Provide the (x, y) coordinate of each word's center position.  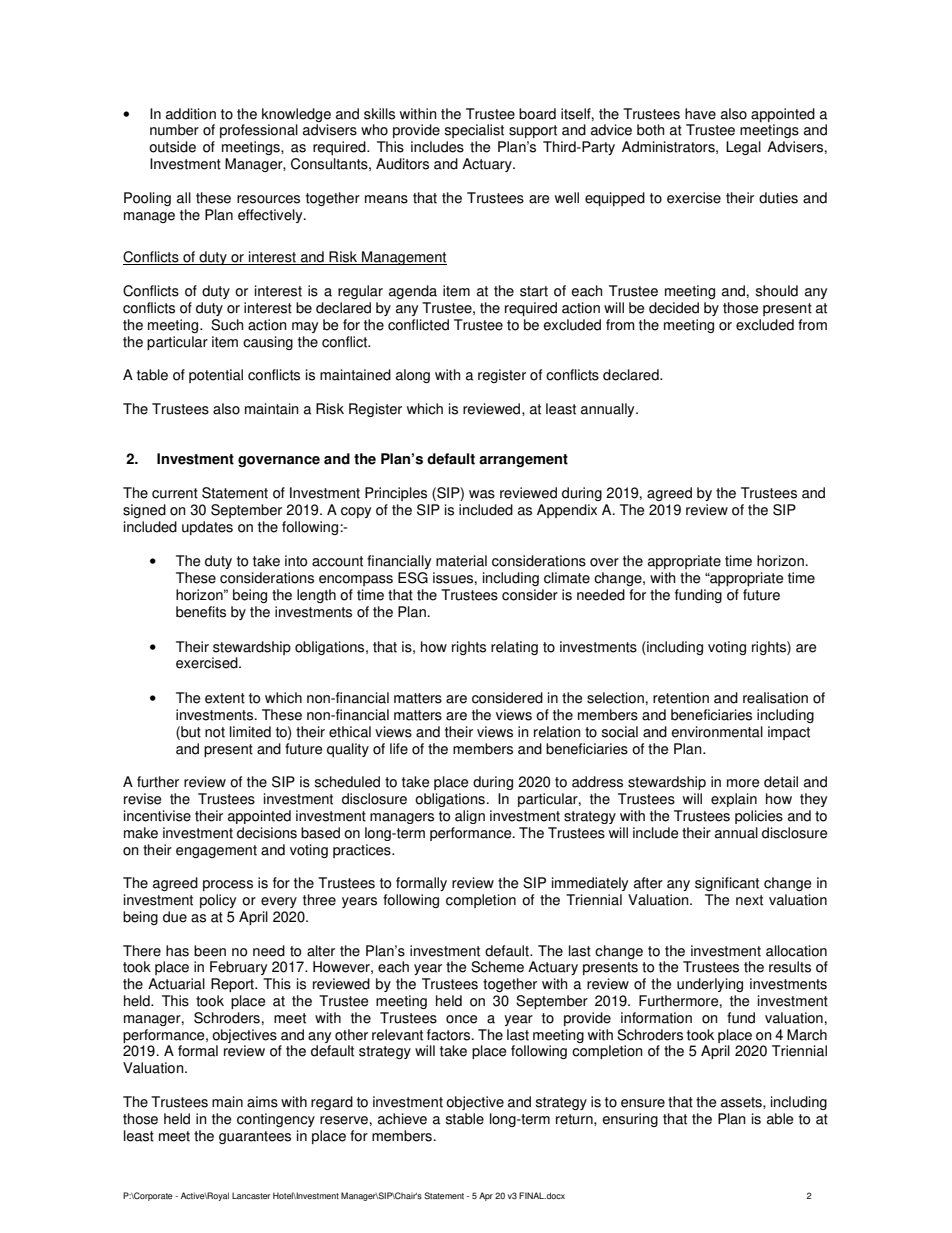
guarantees (255, 1137)
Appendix (567, 511)
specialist (474, 131)
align (470, 817)
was (482, 494)
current (175, 493)
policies (759, 817)
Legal (743, 148)
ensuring (630, 1120)
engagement (216, 851)
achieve (402, 1119)
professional (259, 131)
